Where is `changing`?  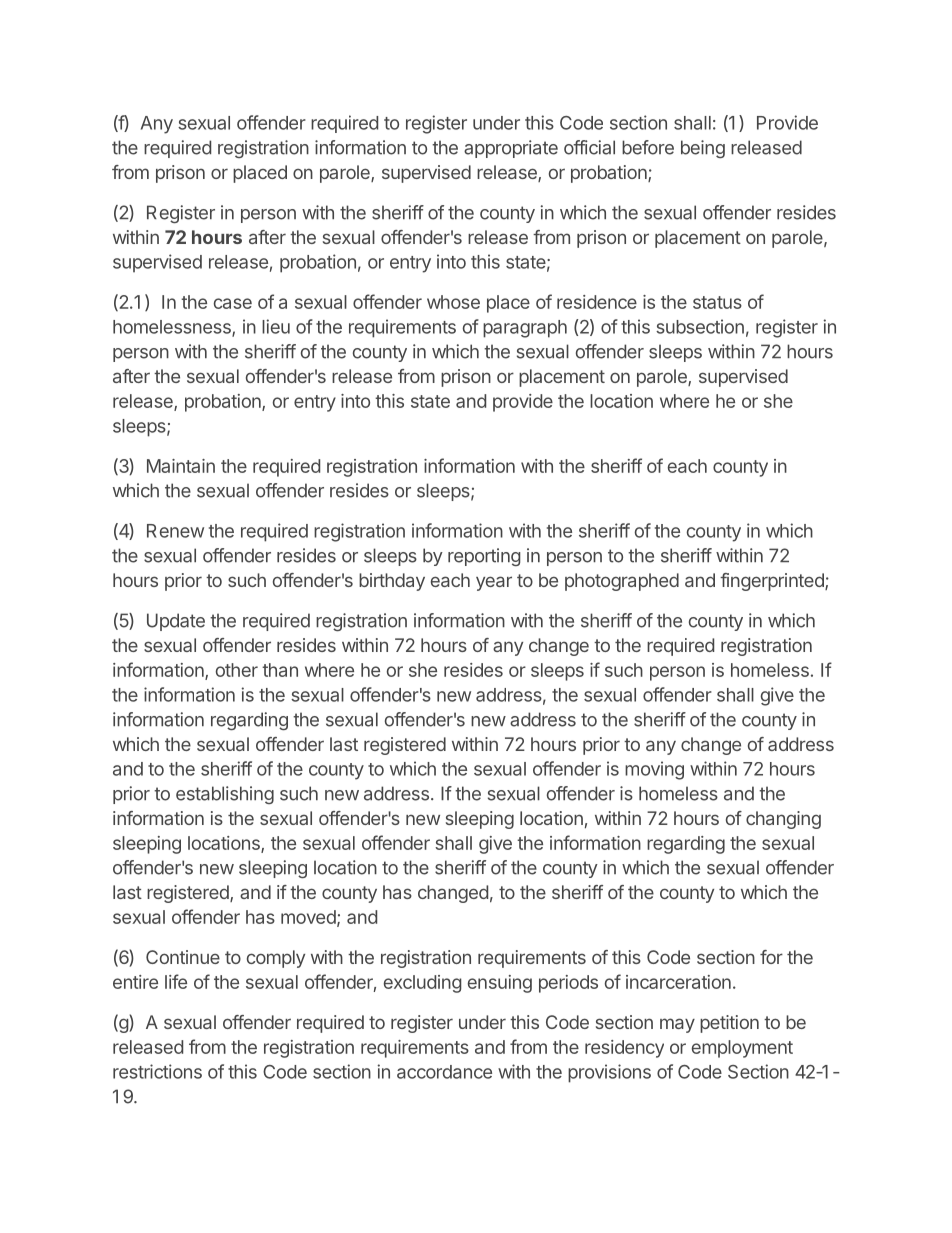 changing is located at coordinates (783, 820).
